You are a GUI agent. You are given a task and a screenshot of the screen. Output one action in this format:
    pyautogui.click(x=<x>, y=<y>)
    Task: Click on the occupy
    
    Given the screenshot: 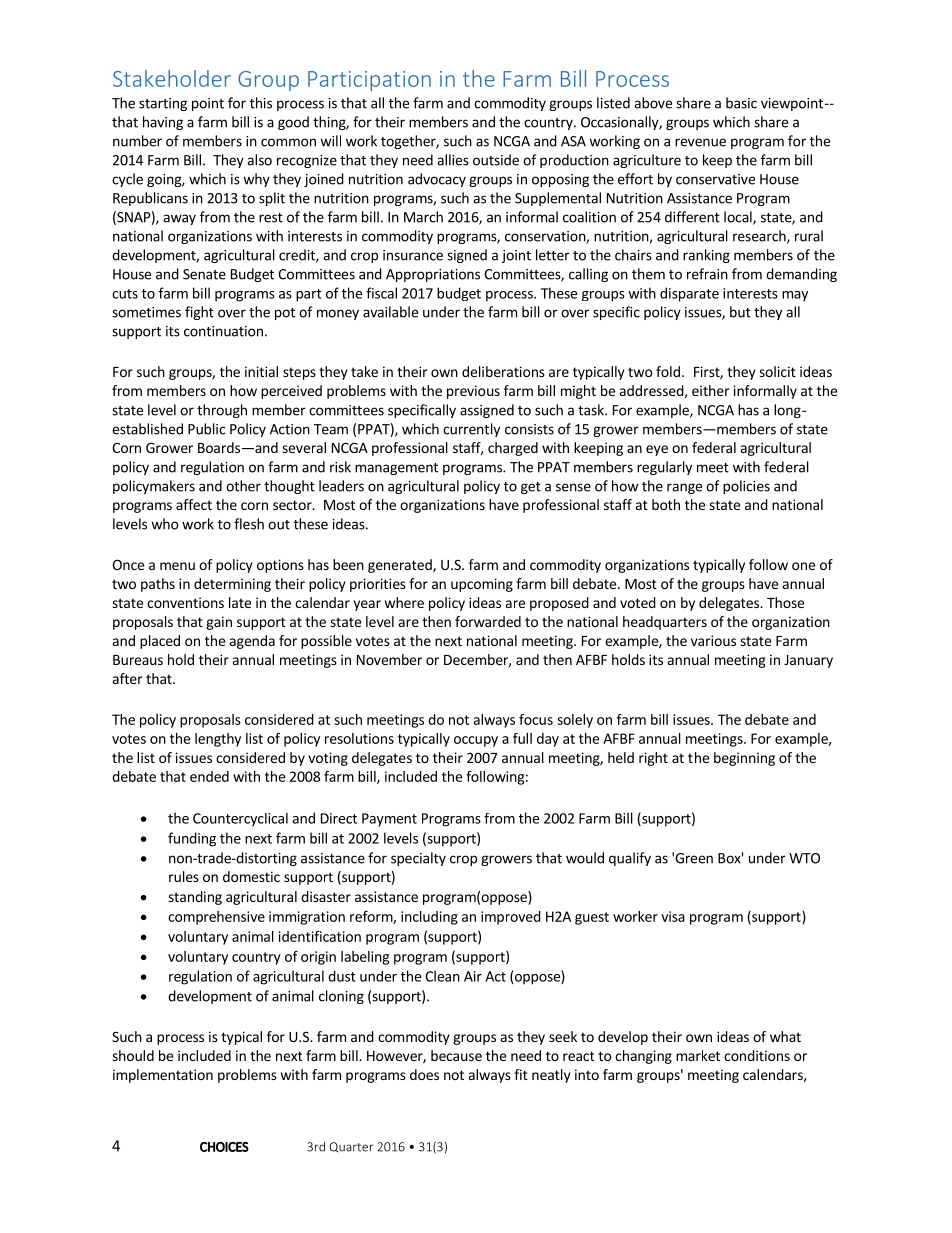 What is the action you would take?
    pyautogui.click(x=476, y=741)
